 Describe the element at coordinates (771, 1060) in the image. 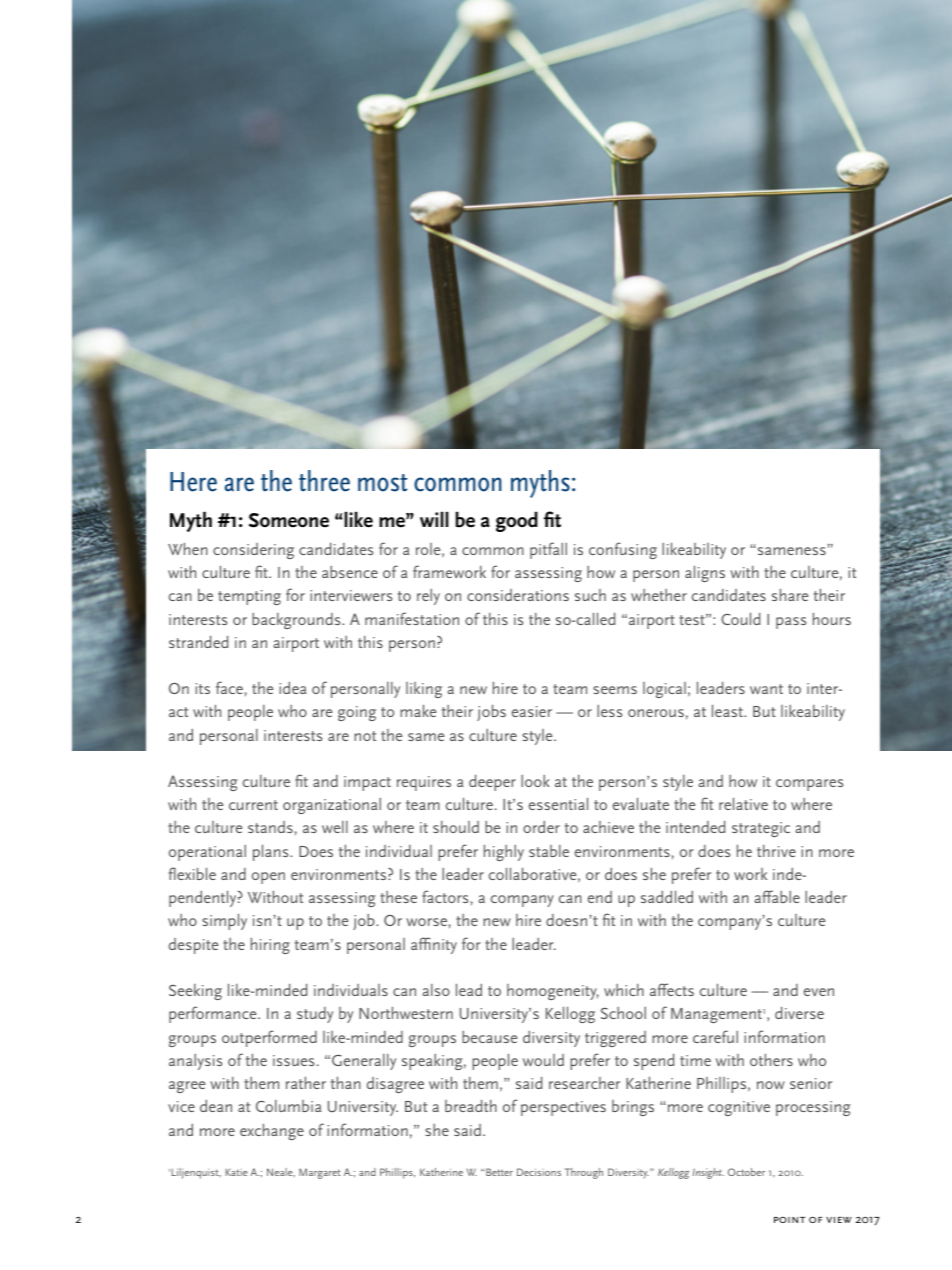

I see `others` at that location.
